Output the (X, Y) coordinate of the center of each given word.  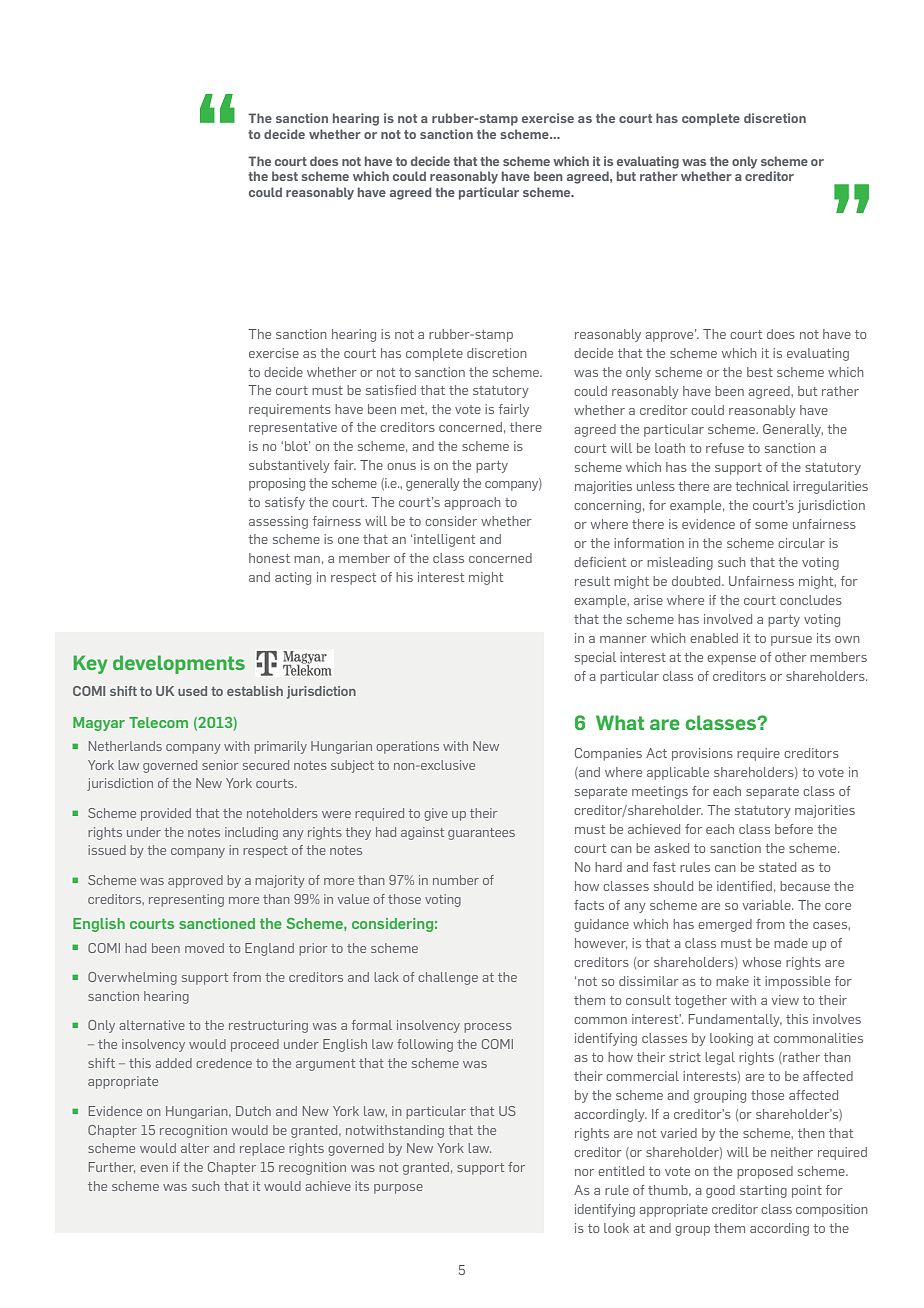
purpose (398, 1189)
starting (763, 1191)
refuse (725, 448)
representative (293, 428)
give (436, 814)
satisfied (391, 390)
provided (166, 814)
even (154, 1168)
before (794, 829)
